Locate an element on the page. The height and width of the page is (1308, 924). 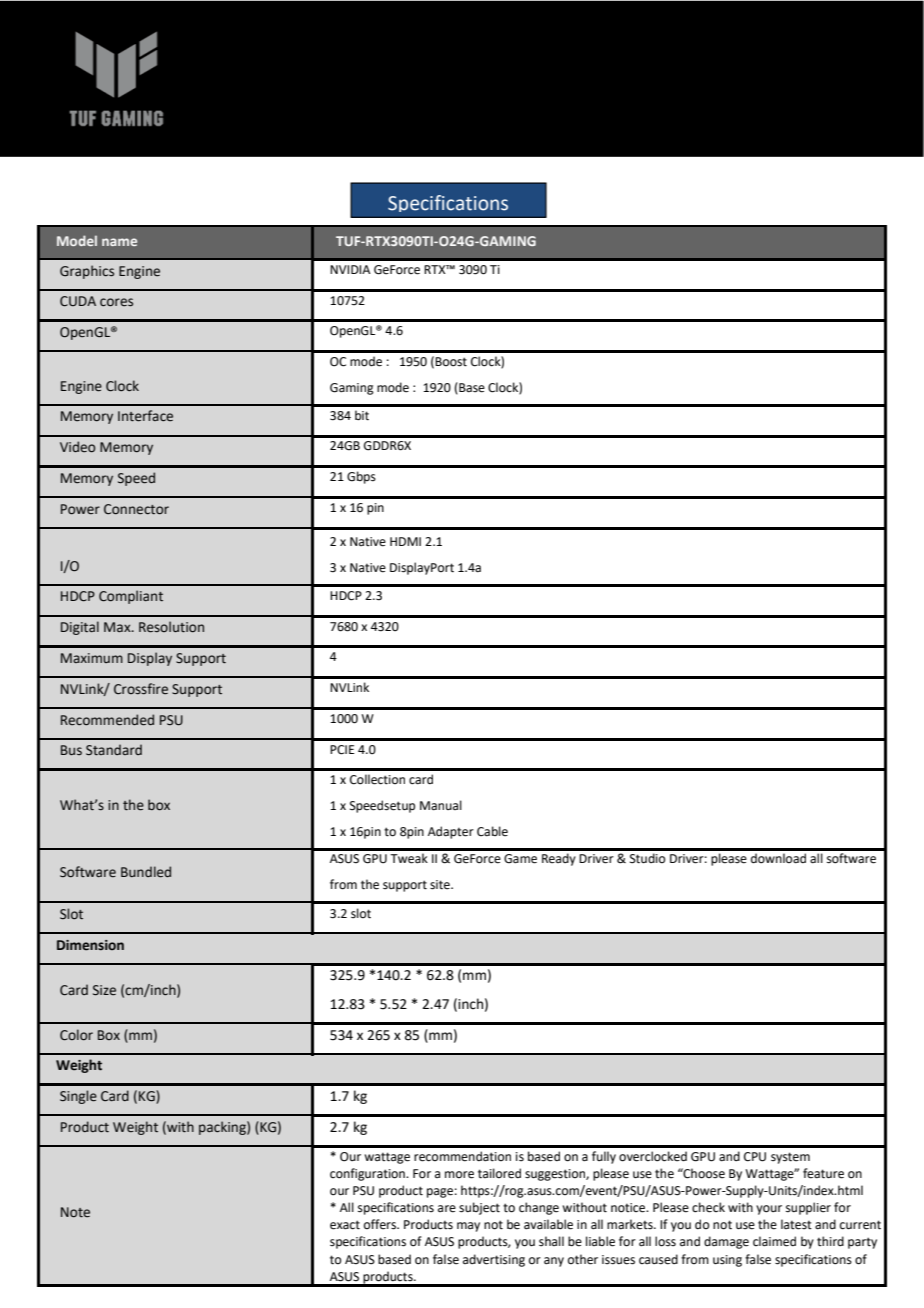
Studio is located at coordinates (647, 858).
